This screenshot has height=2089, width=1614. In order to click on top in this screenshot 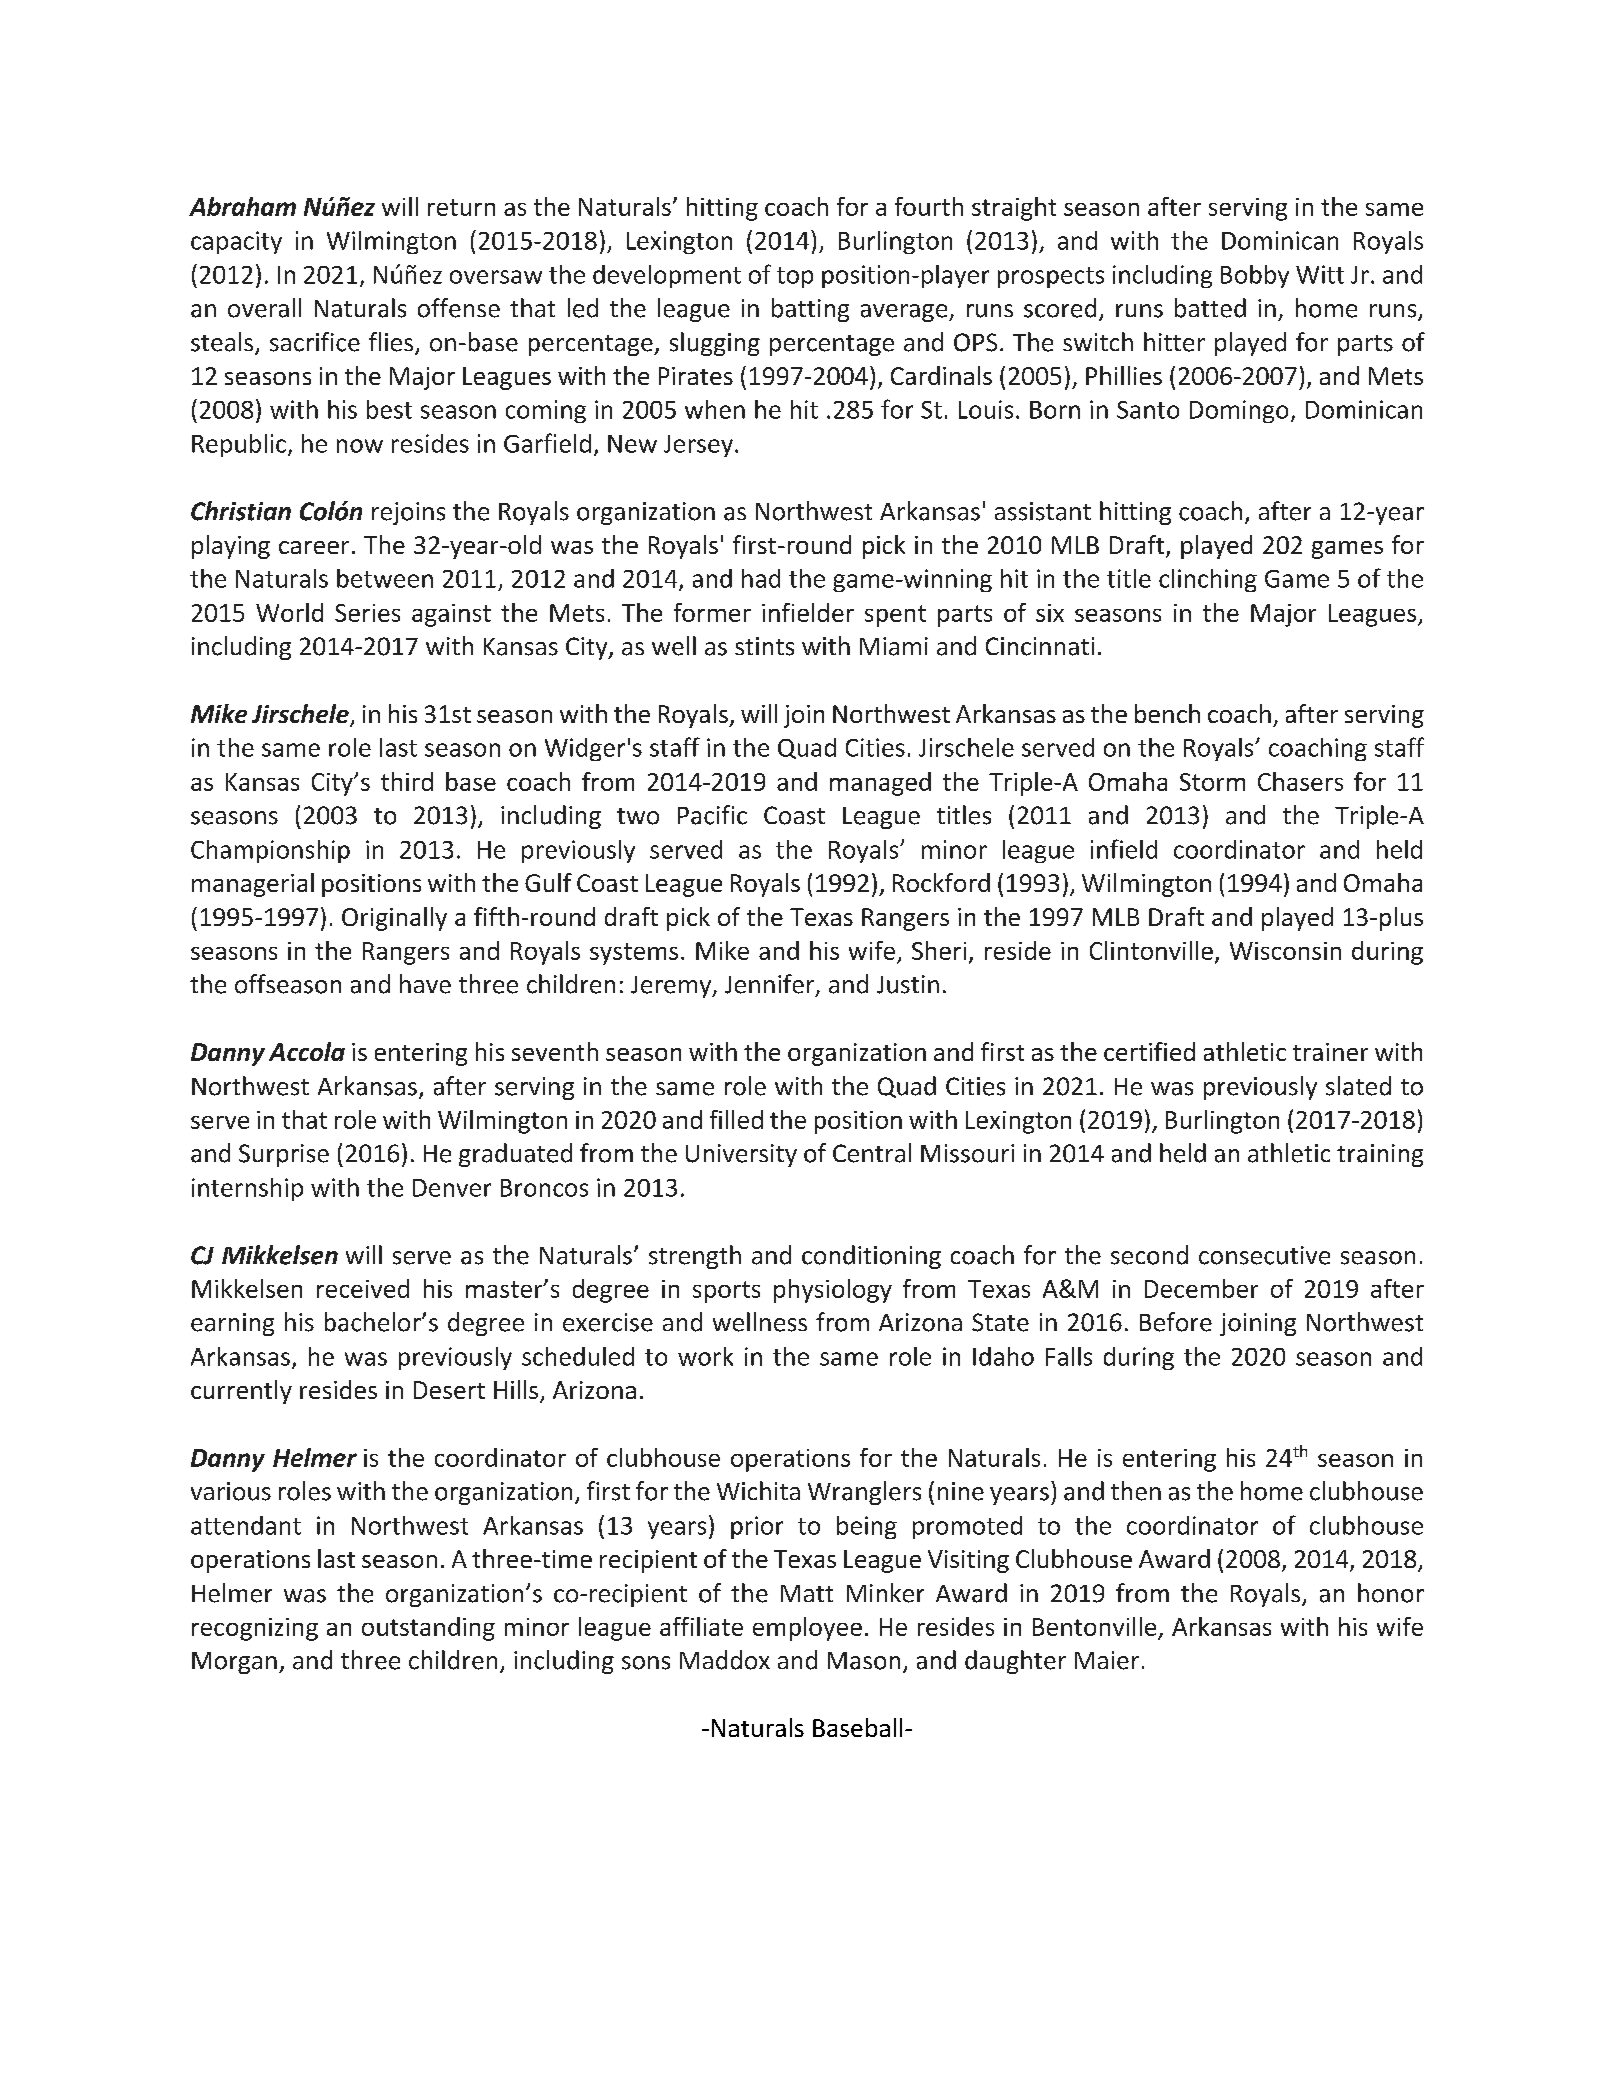, I will do `click(795, 277)`.
